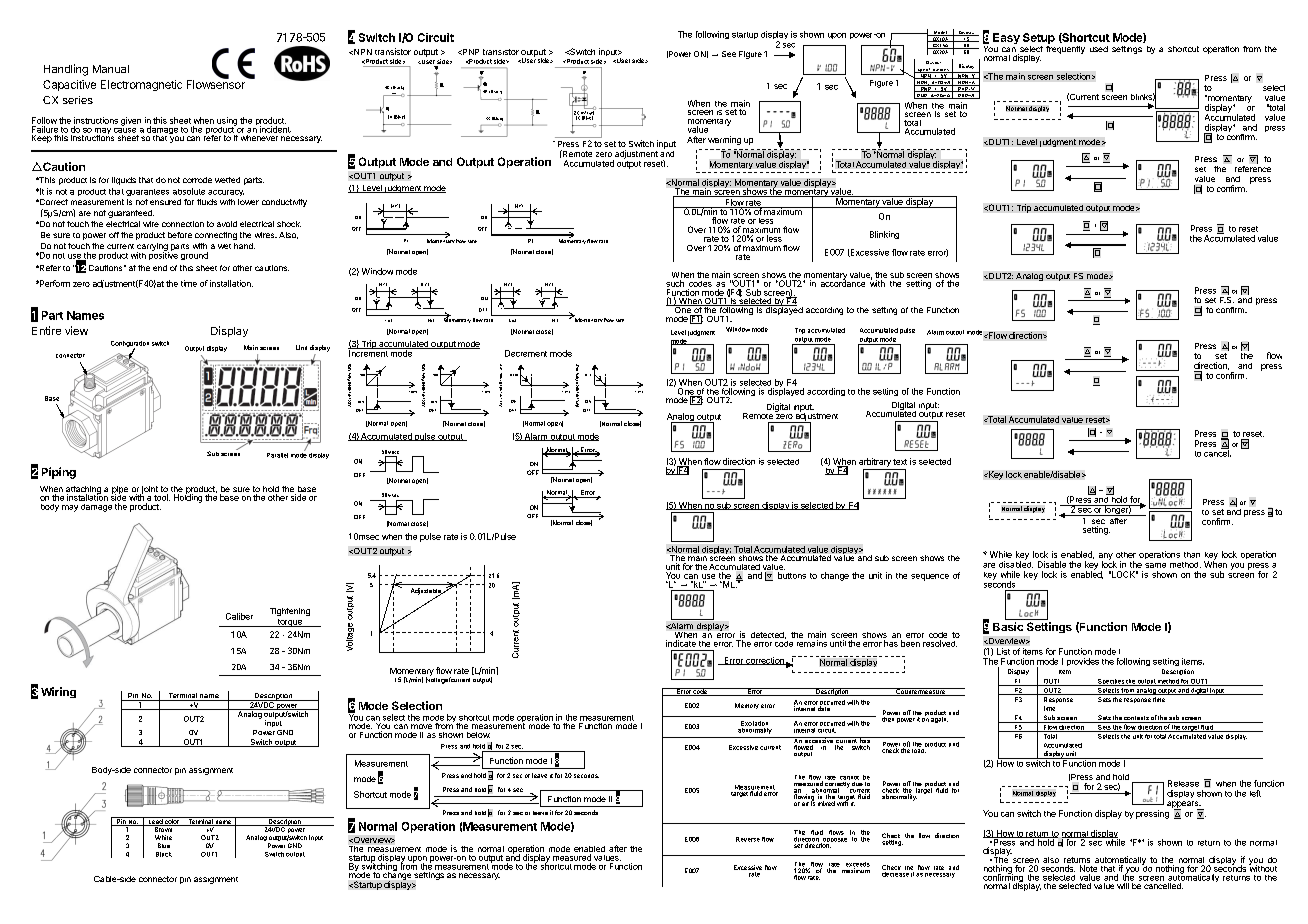 The width and height of the screenshot is (1308, 924). Describe the element at coordinates (729, 54) in the screenshot. I see `See` at that location.
